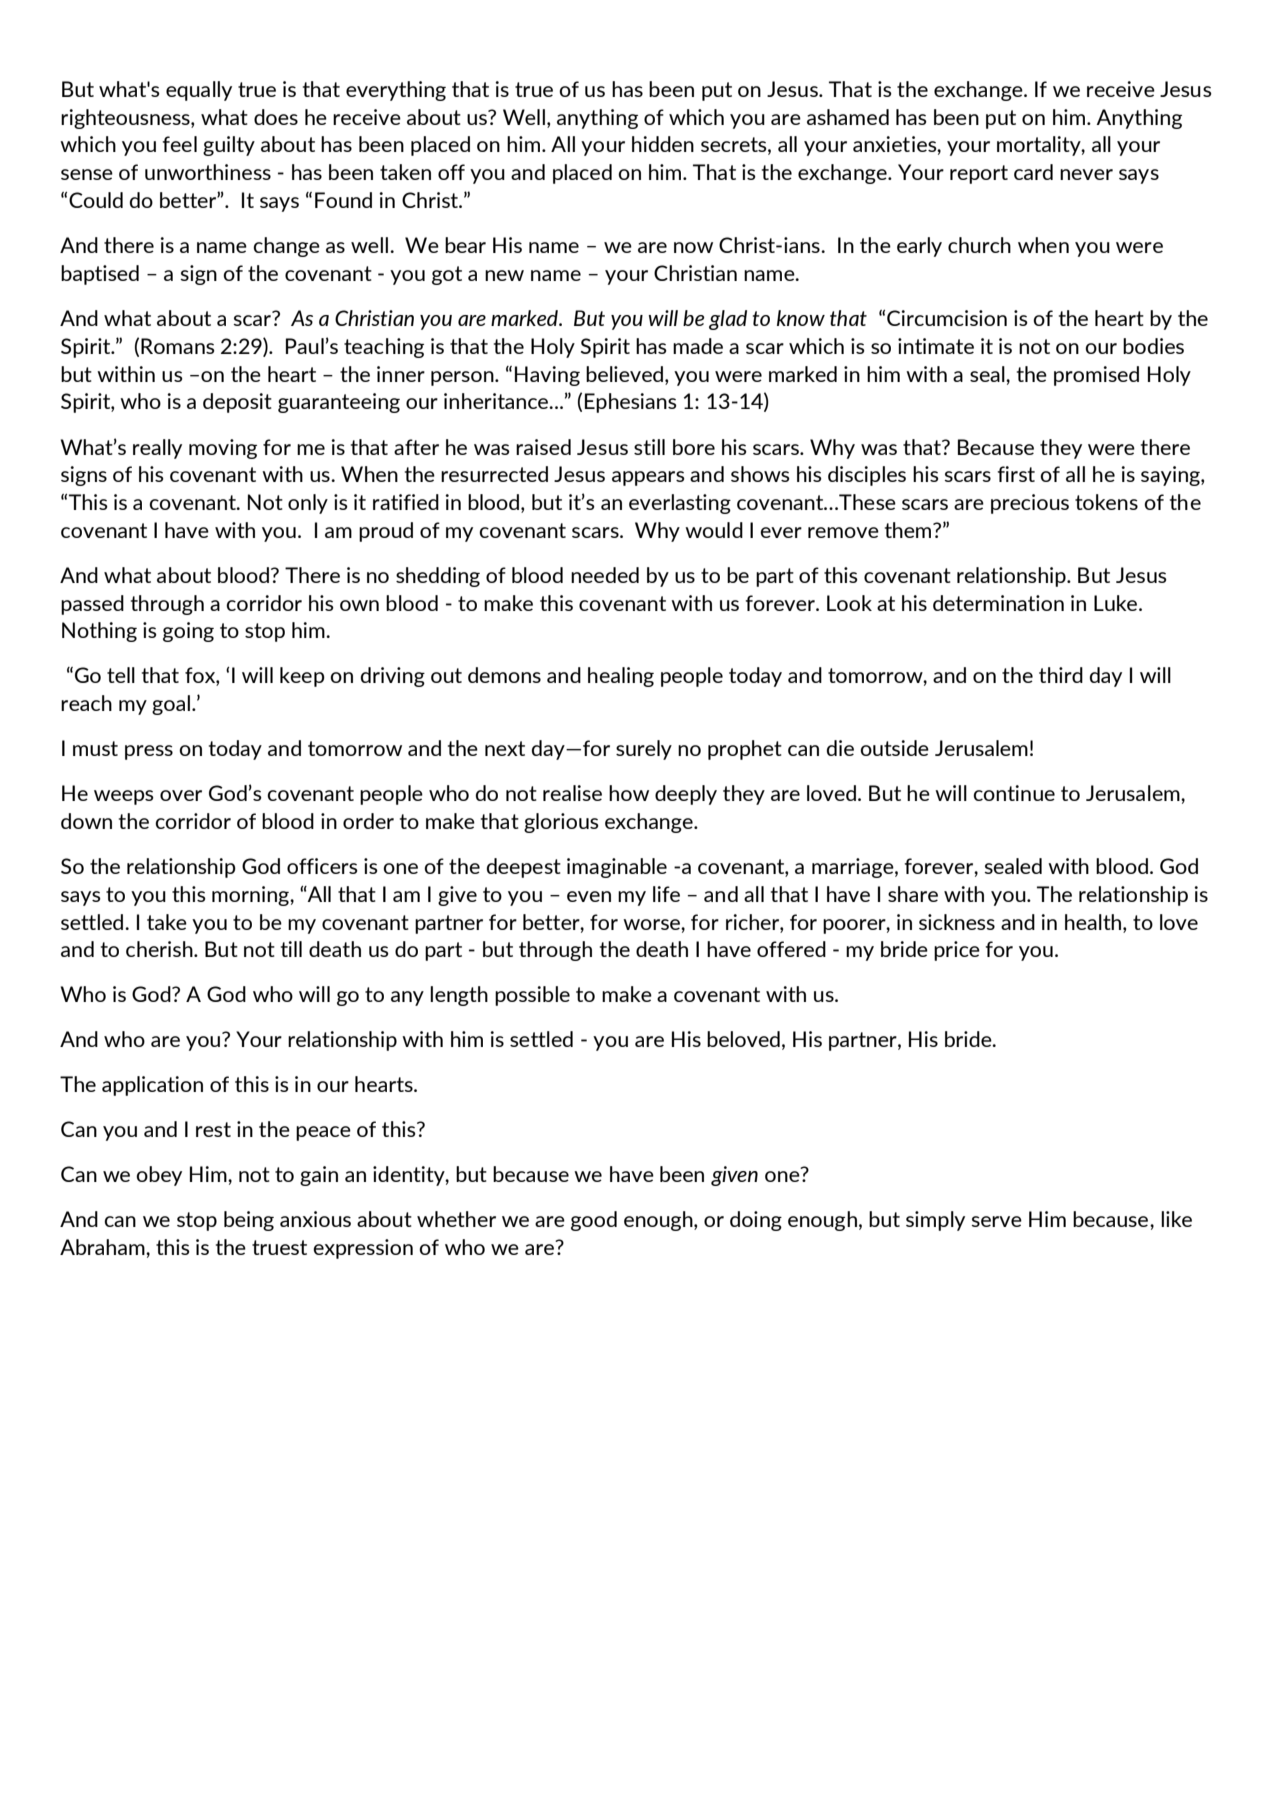 The width and height of the screenshot is (1277, 1807). What do you see at coordinates (648, 478) in the screenshot?
I see `appears` at bounding box center [648, 478].
